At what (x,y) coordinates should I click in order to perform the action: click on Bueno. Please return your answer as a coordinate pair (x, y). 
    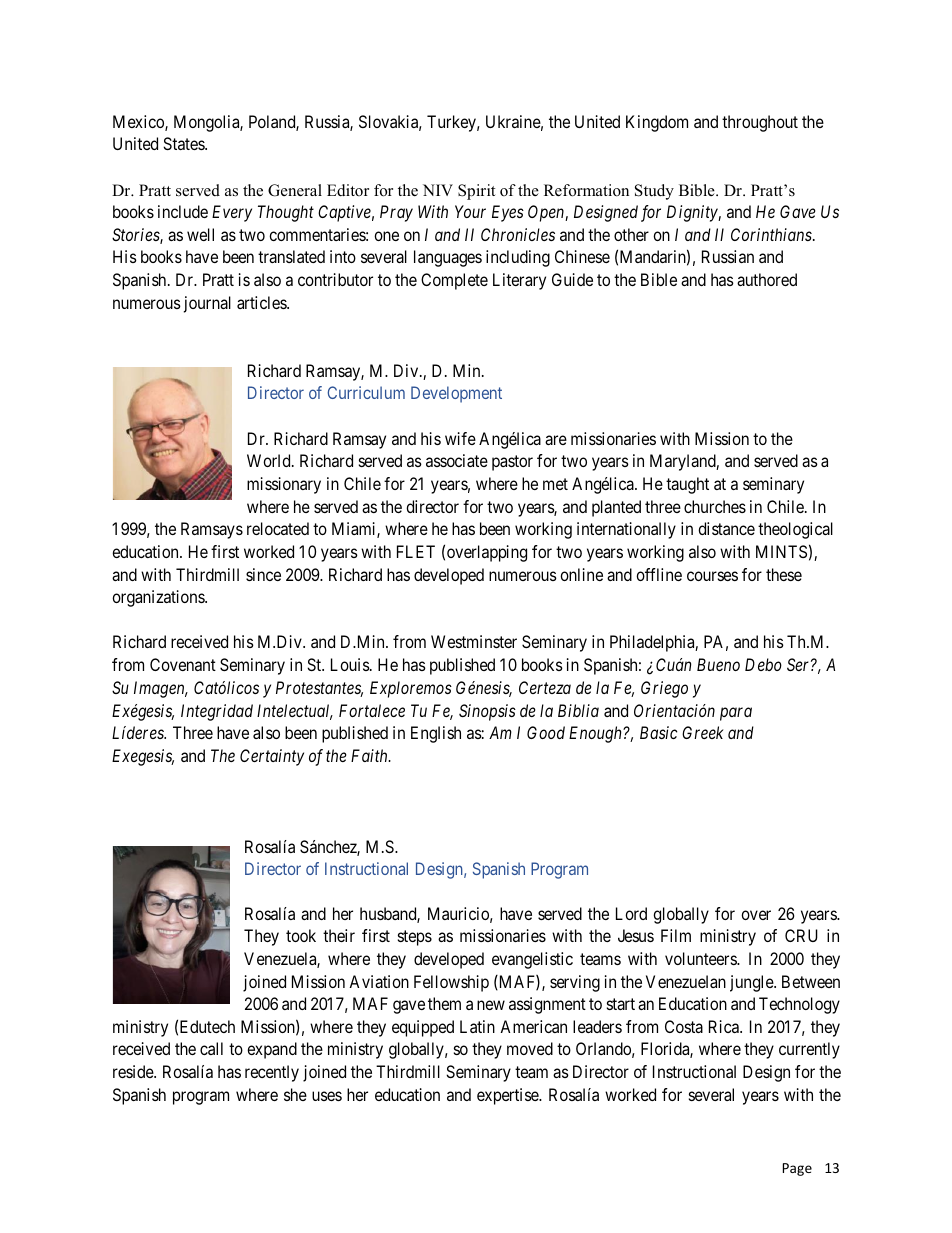
    Looking at the image, I should click on (718, 664).
